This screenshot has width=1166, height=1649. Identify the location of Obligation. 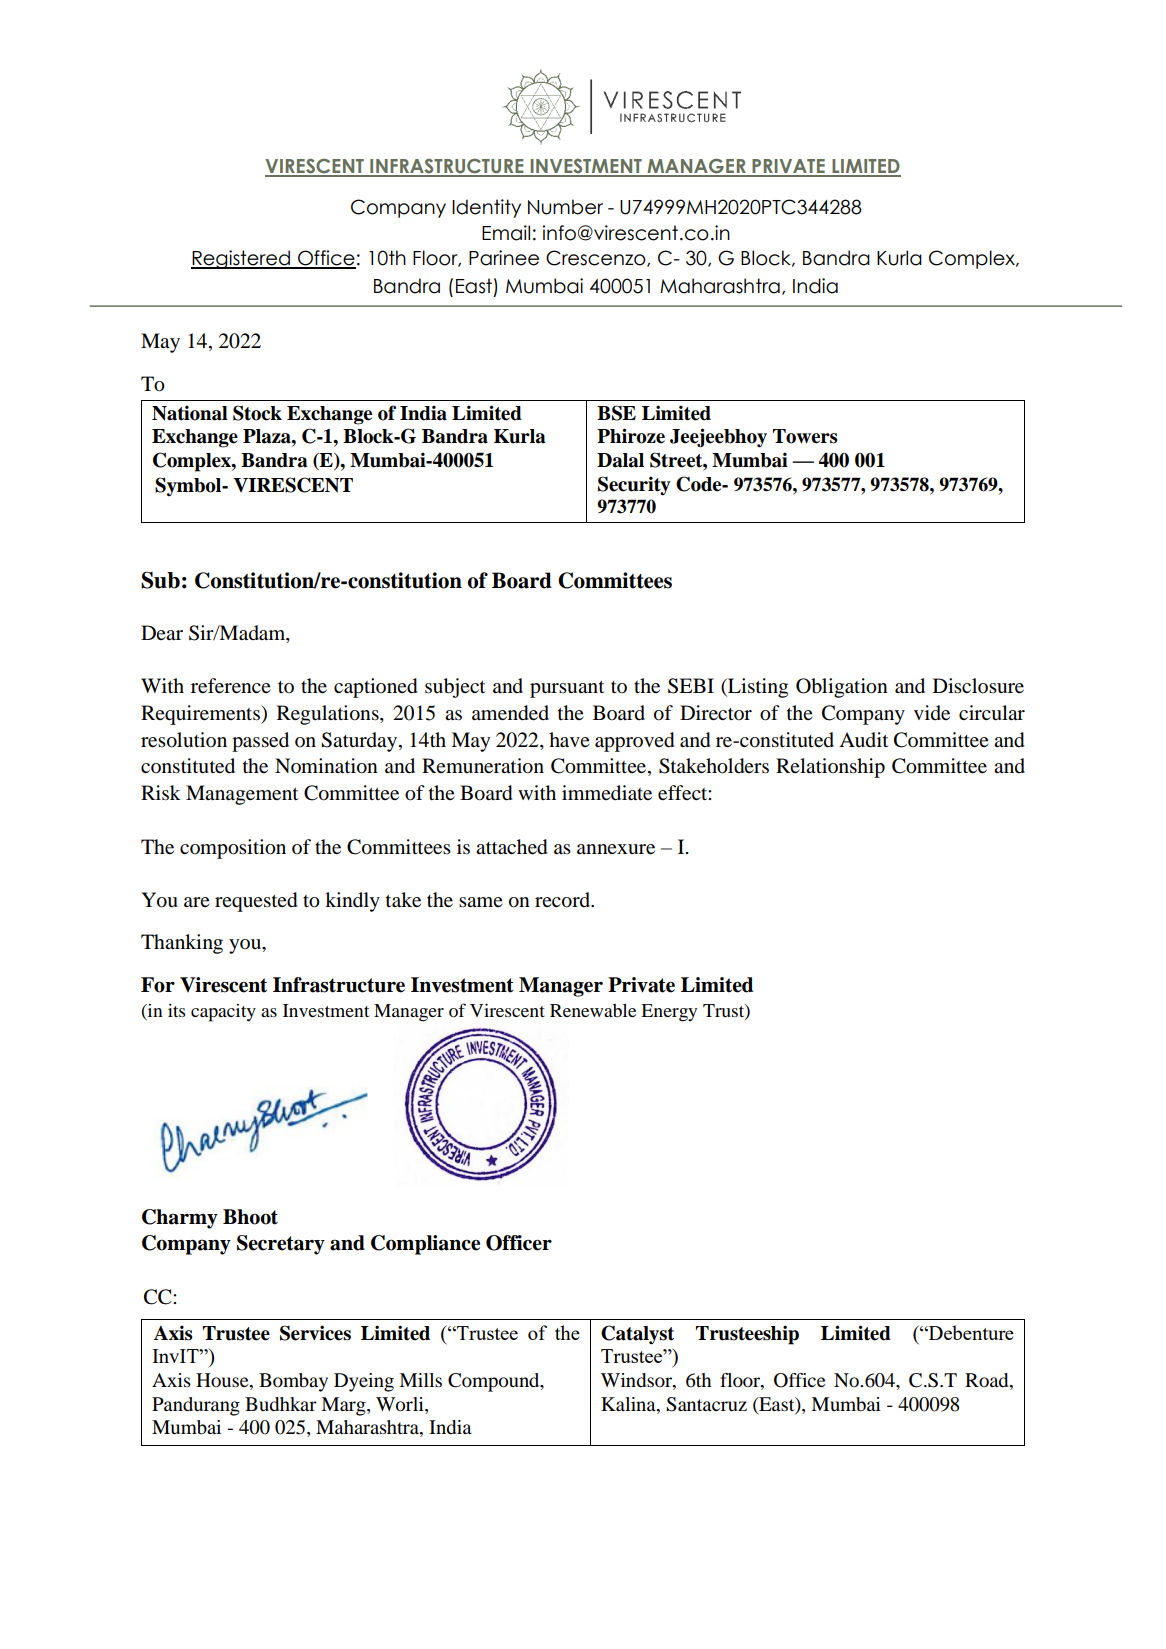
(842, 688).
